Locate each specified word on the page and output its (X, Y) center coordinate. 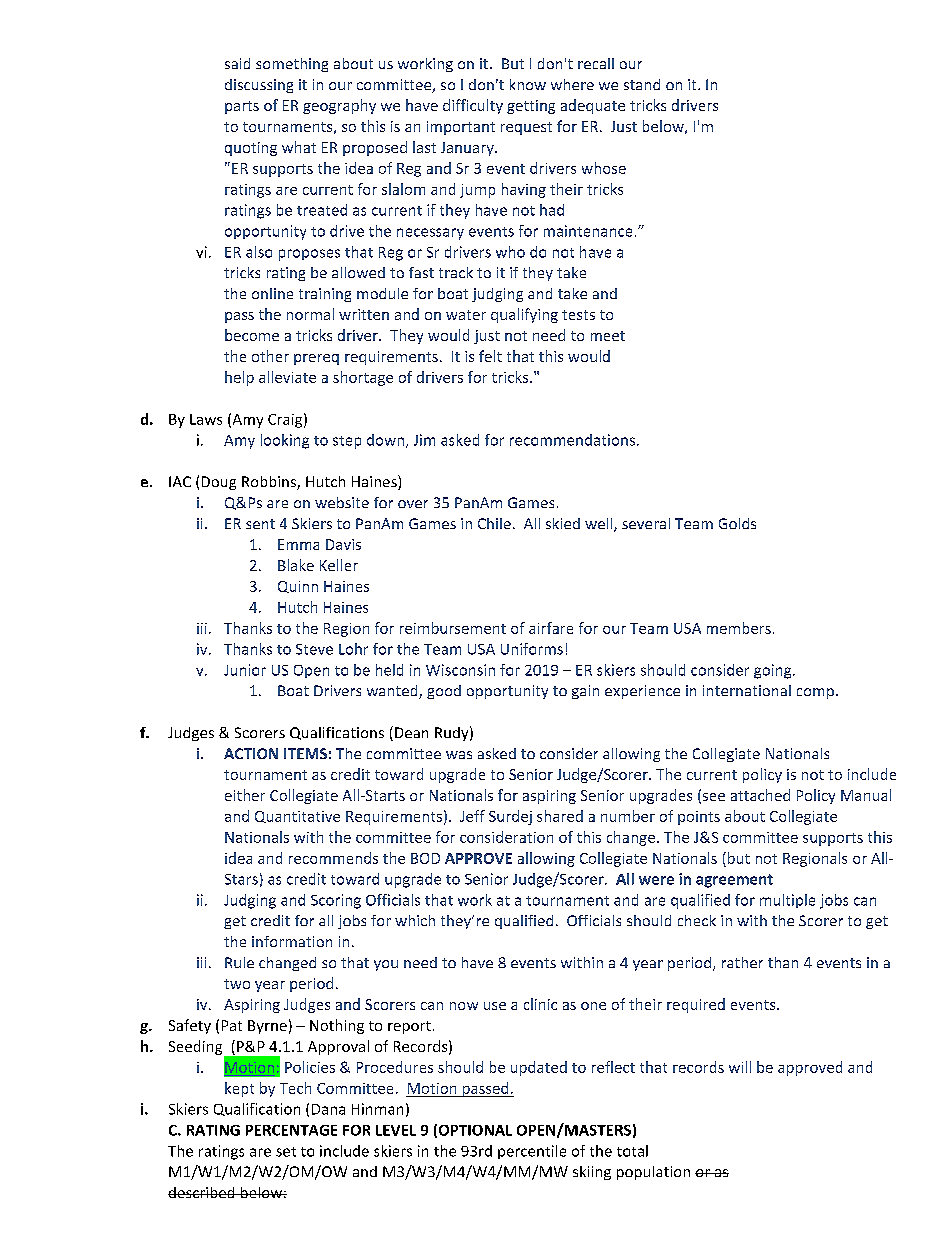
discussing (259, 86)
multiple (787, 901)
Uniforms (532, 649)
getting (531, 107)
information (292, 941)
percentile (532, 1152)
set (286, 1152)
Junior (245, 670)
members (739, 628)
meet (608, 336)
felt (490, 356)
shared (560, 816)
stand (642, 84)
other (270, 356)
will (740, 1067)
